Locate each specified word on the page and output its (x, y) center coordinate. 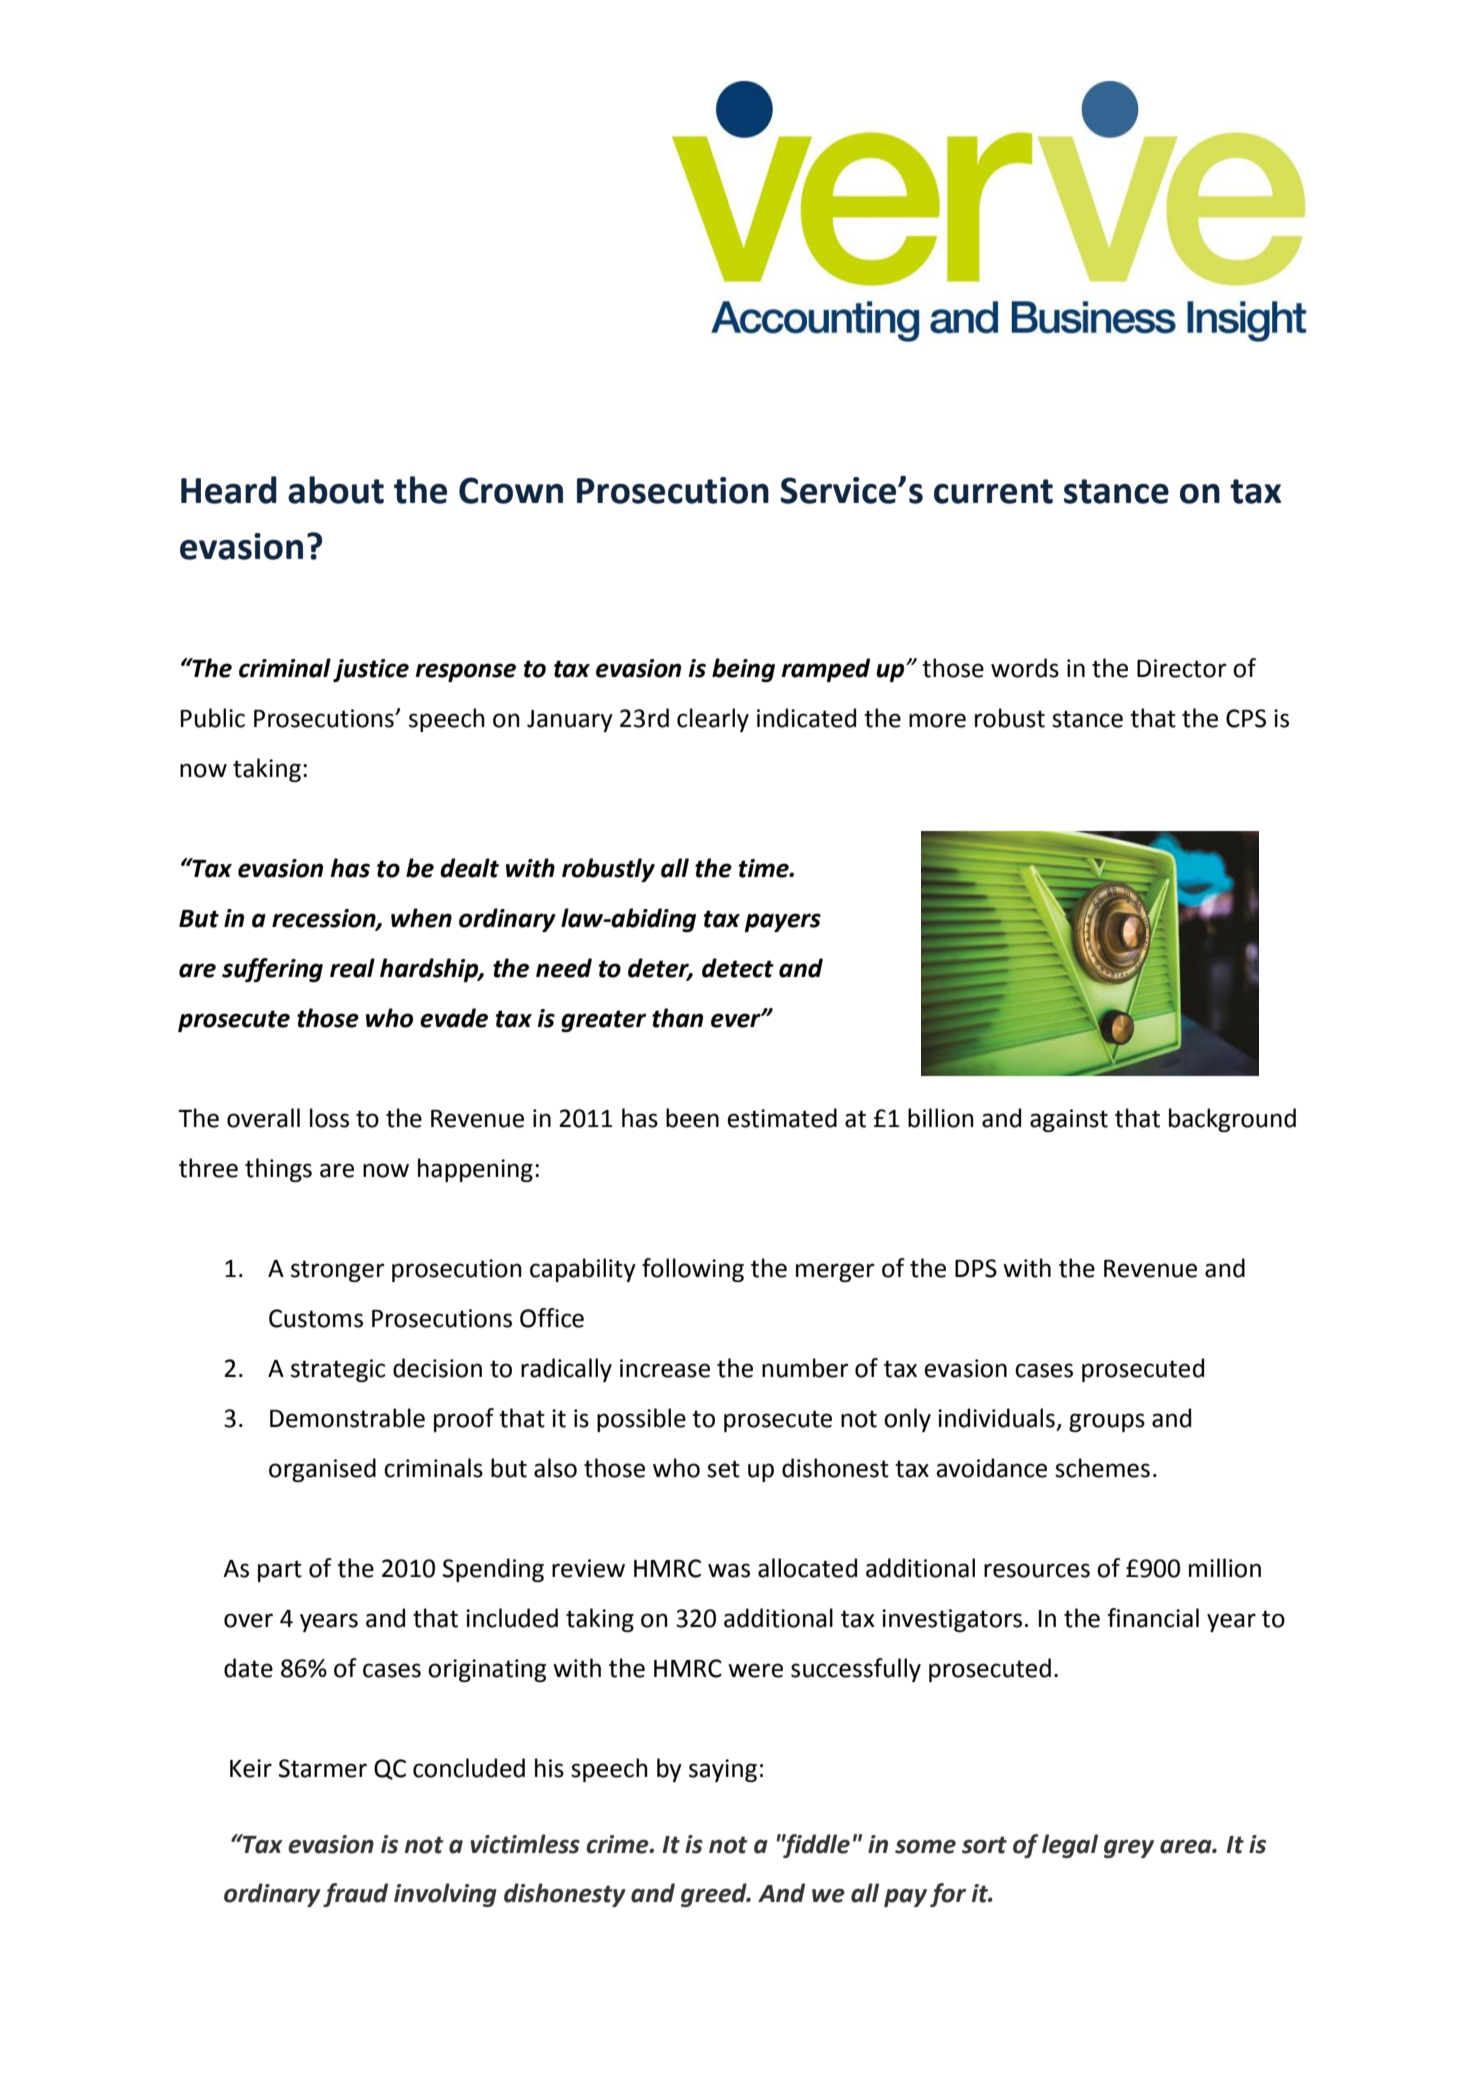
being (743, 670)
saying (723, 1770)
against (1069, 1120)
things (278, 1170)
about (336, 490)
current (993, 491)
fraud (355, 1895)
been (692, 1118)
